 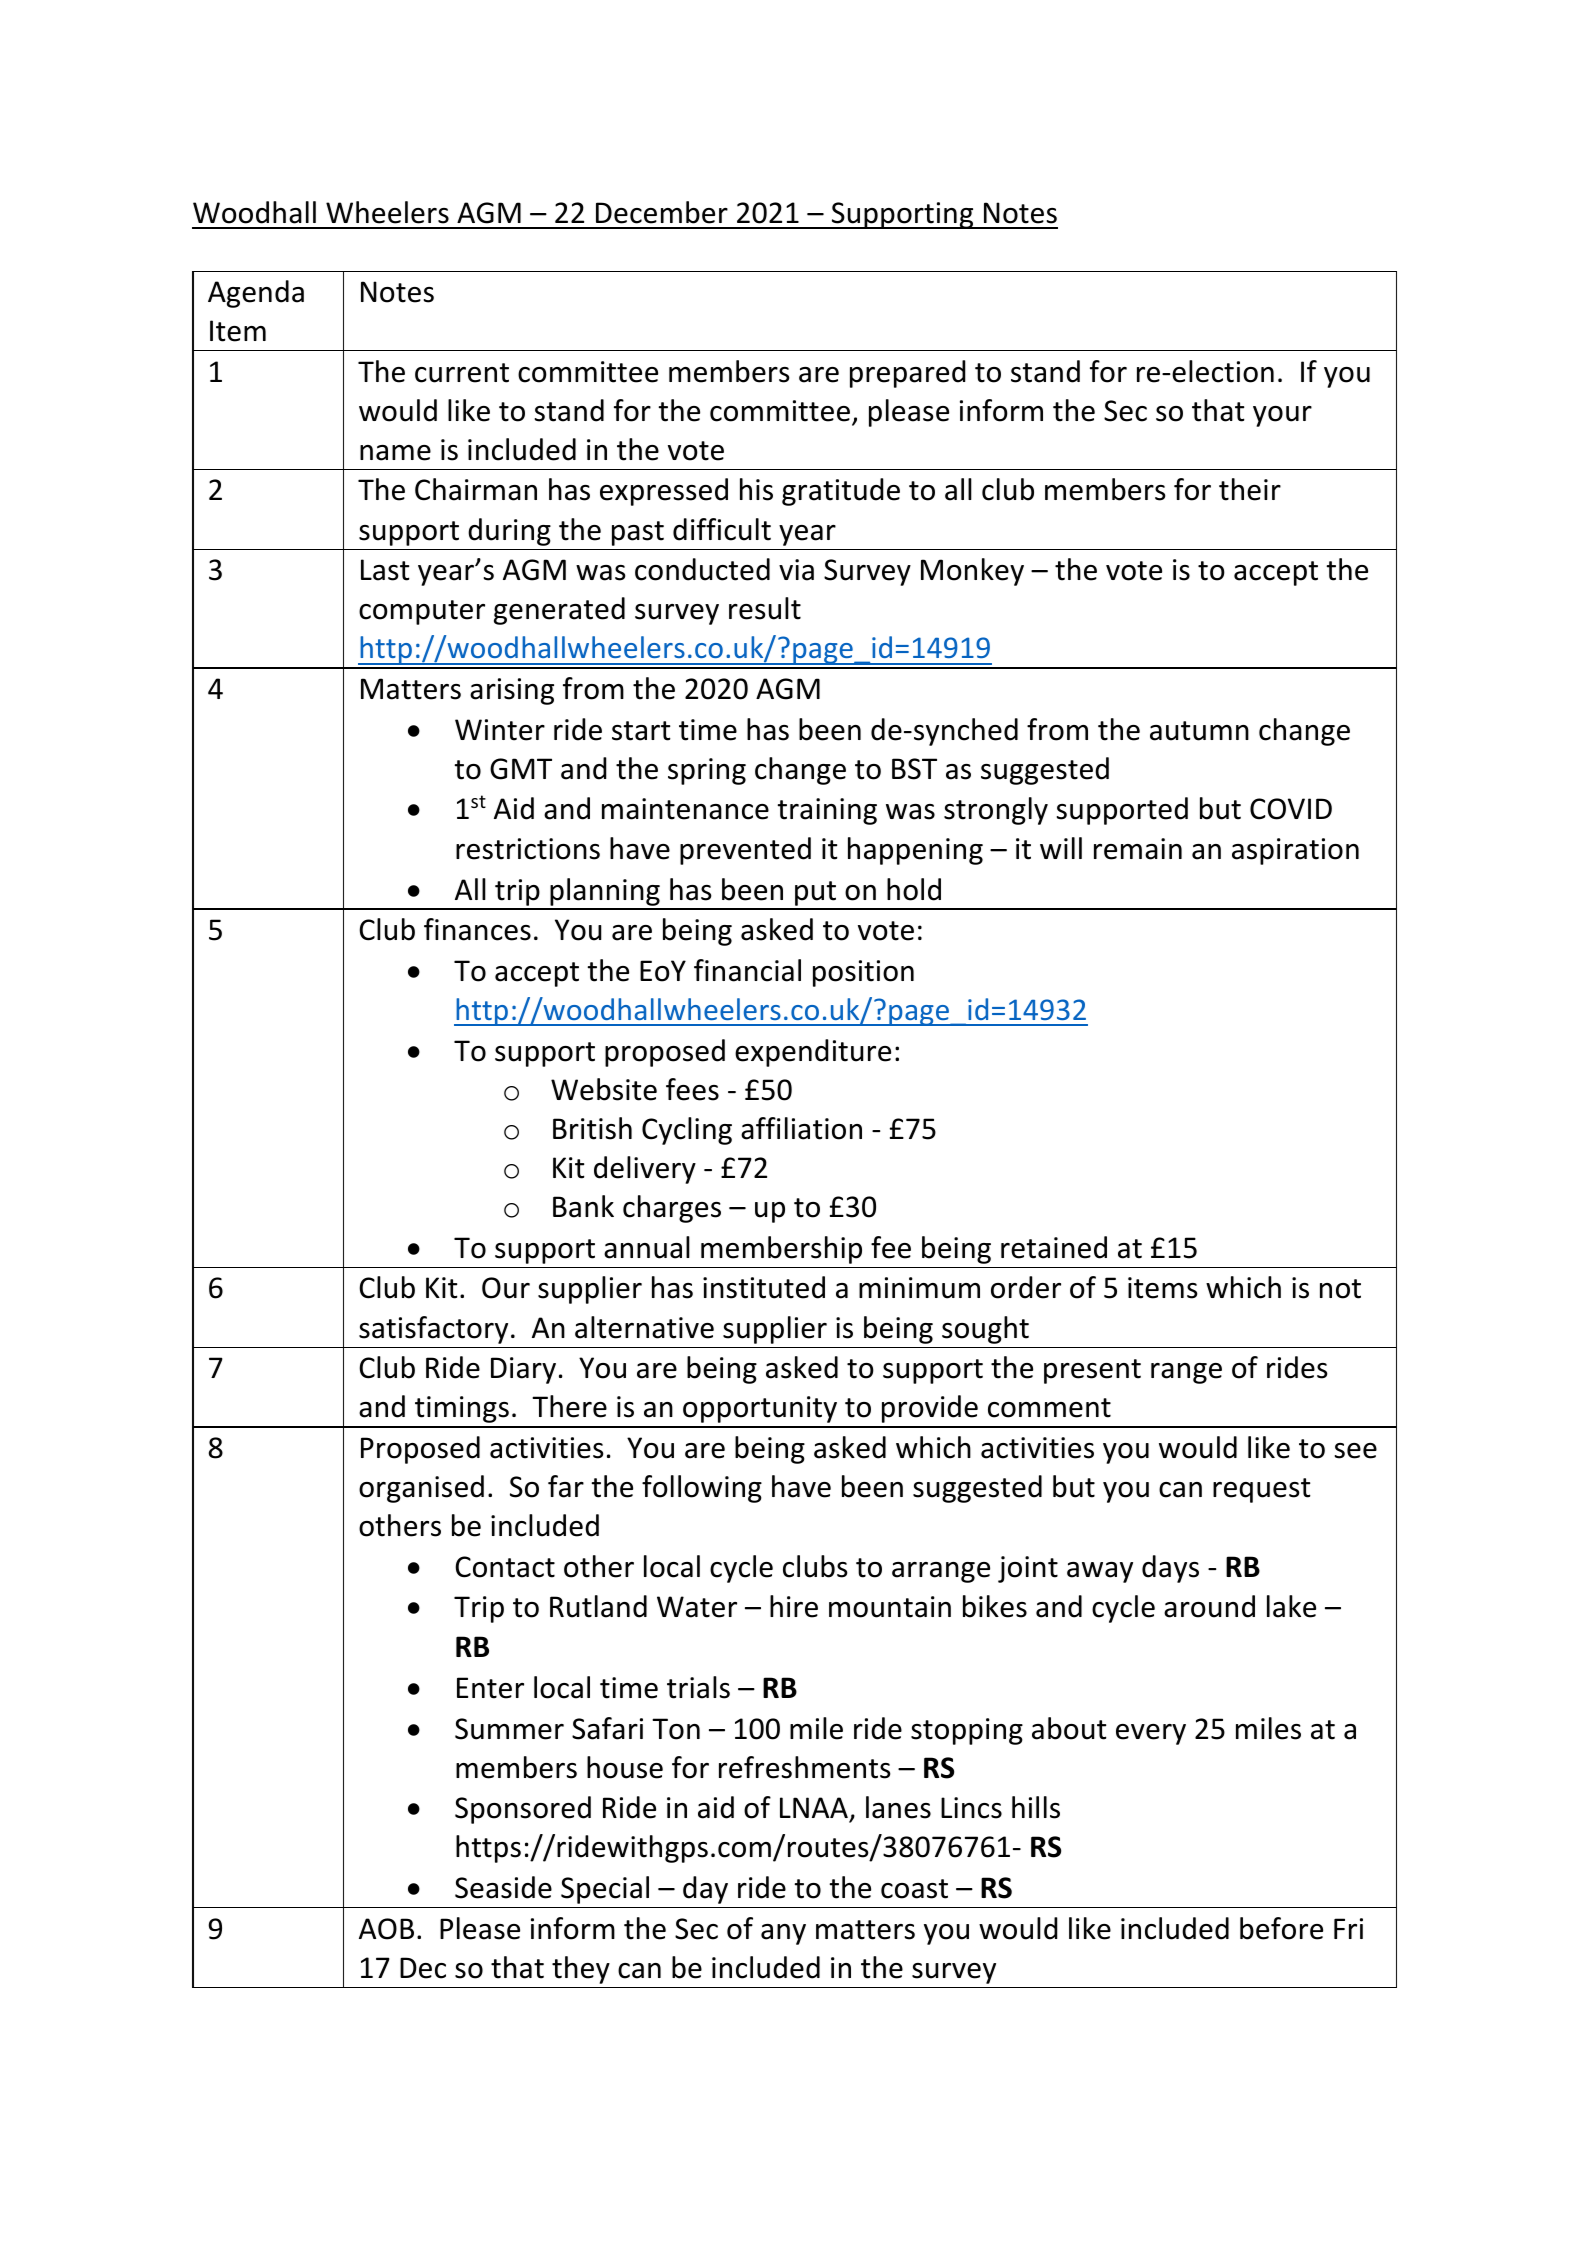 What do you see at coordinates (1281, 1928) in the screenshot?
I see `before` at bounding box center [1281, 1928].
